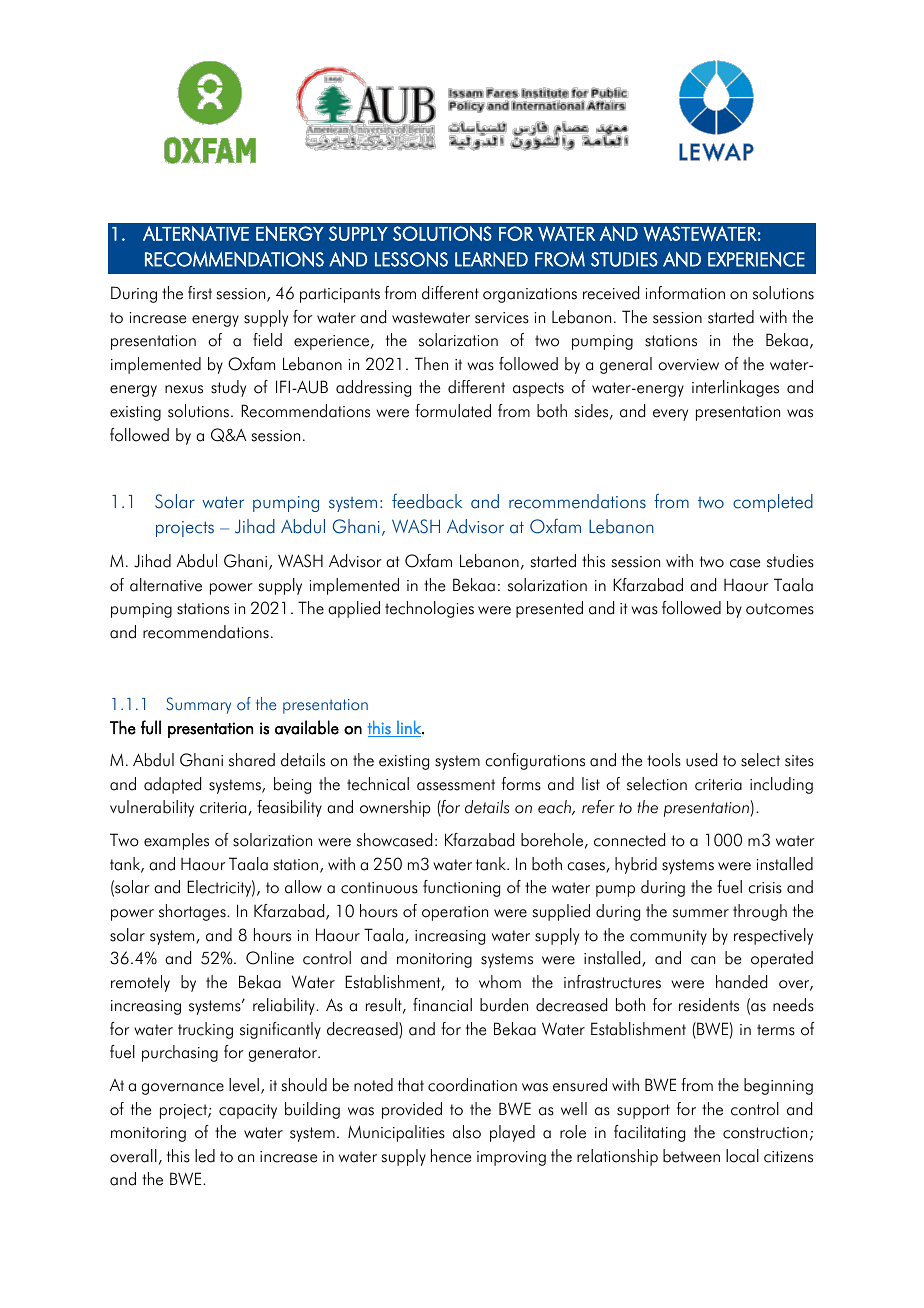  Describe the element at coordinates (467, 1132) in the screenshot. I see `also` at that location.
